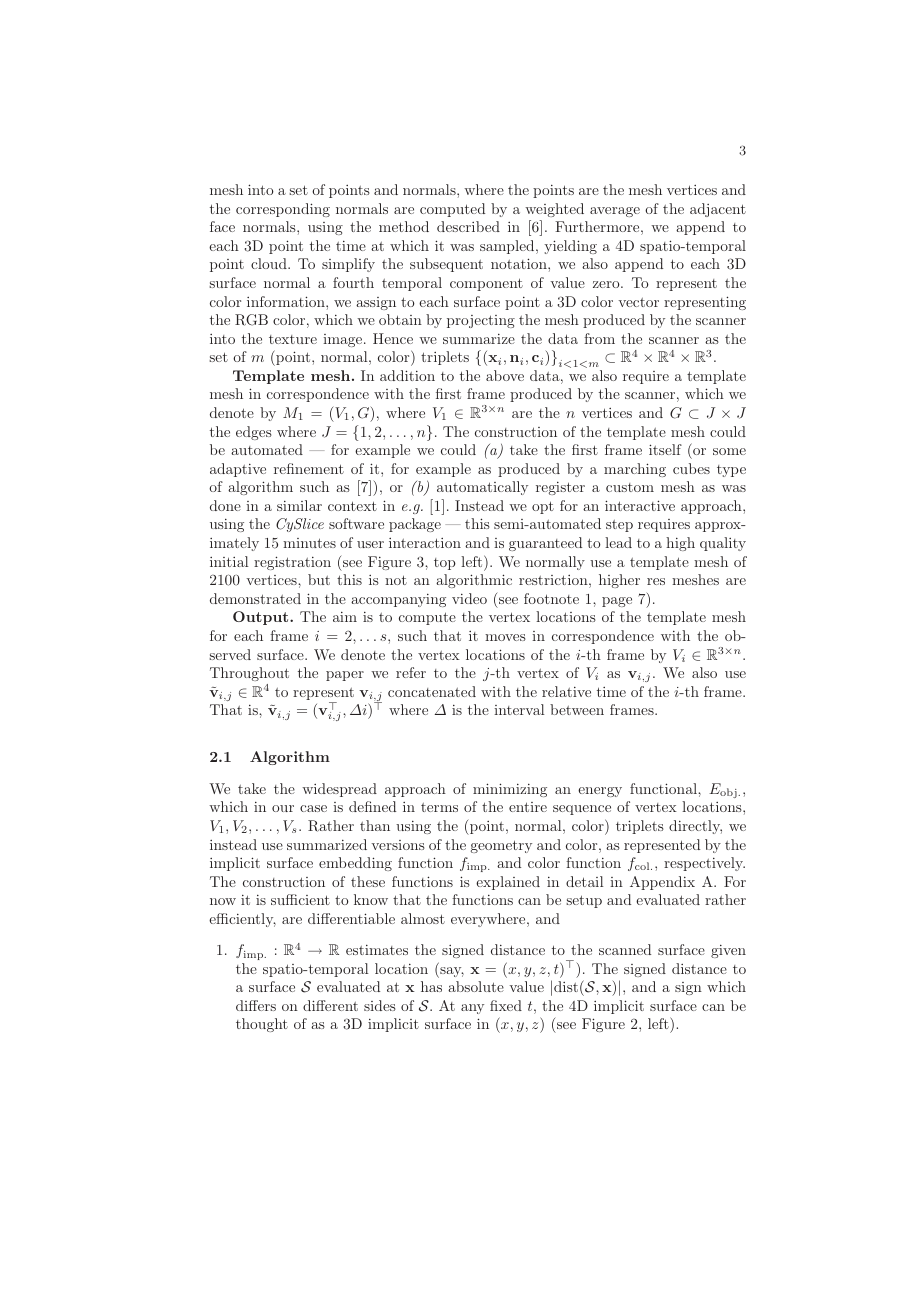 The image size is (924, 1308). What do you see at coordinates (695, 827) in the screenshot?
I see `directly` at bounding box center [695, 827].
